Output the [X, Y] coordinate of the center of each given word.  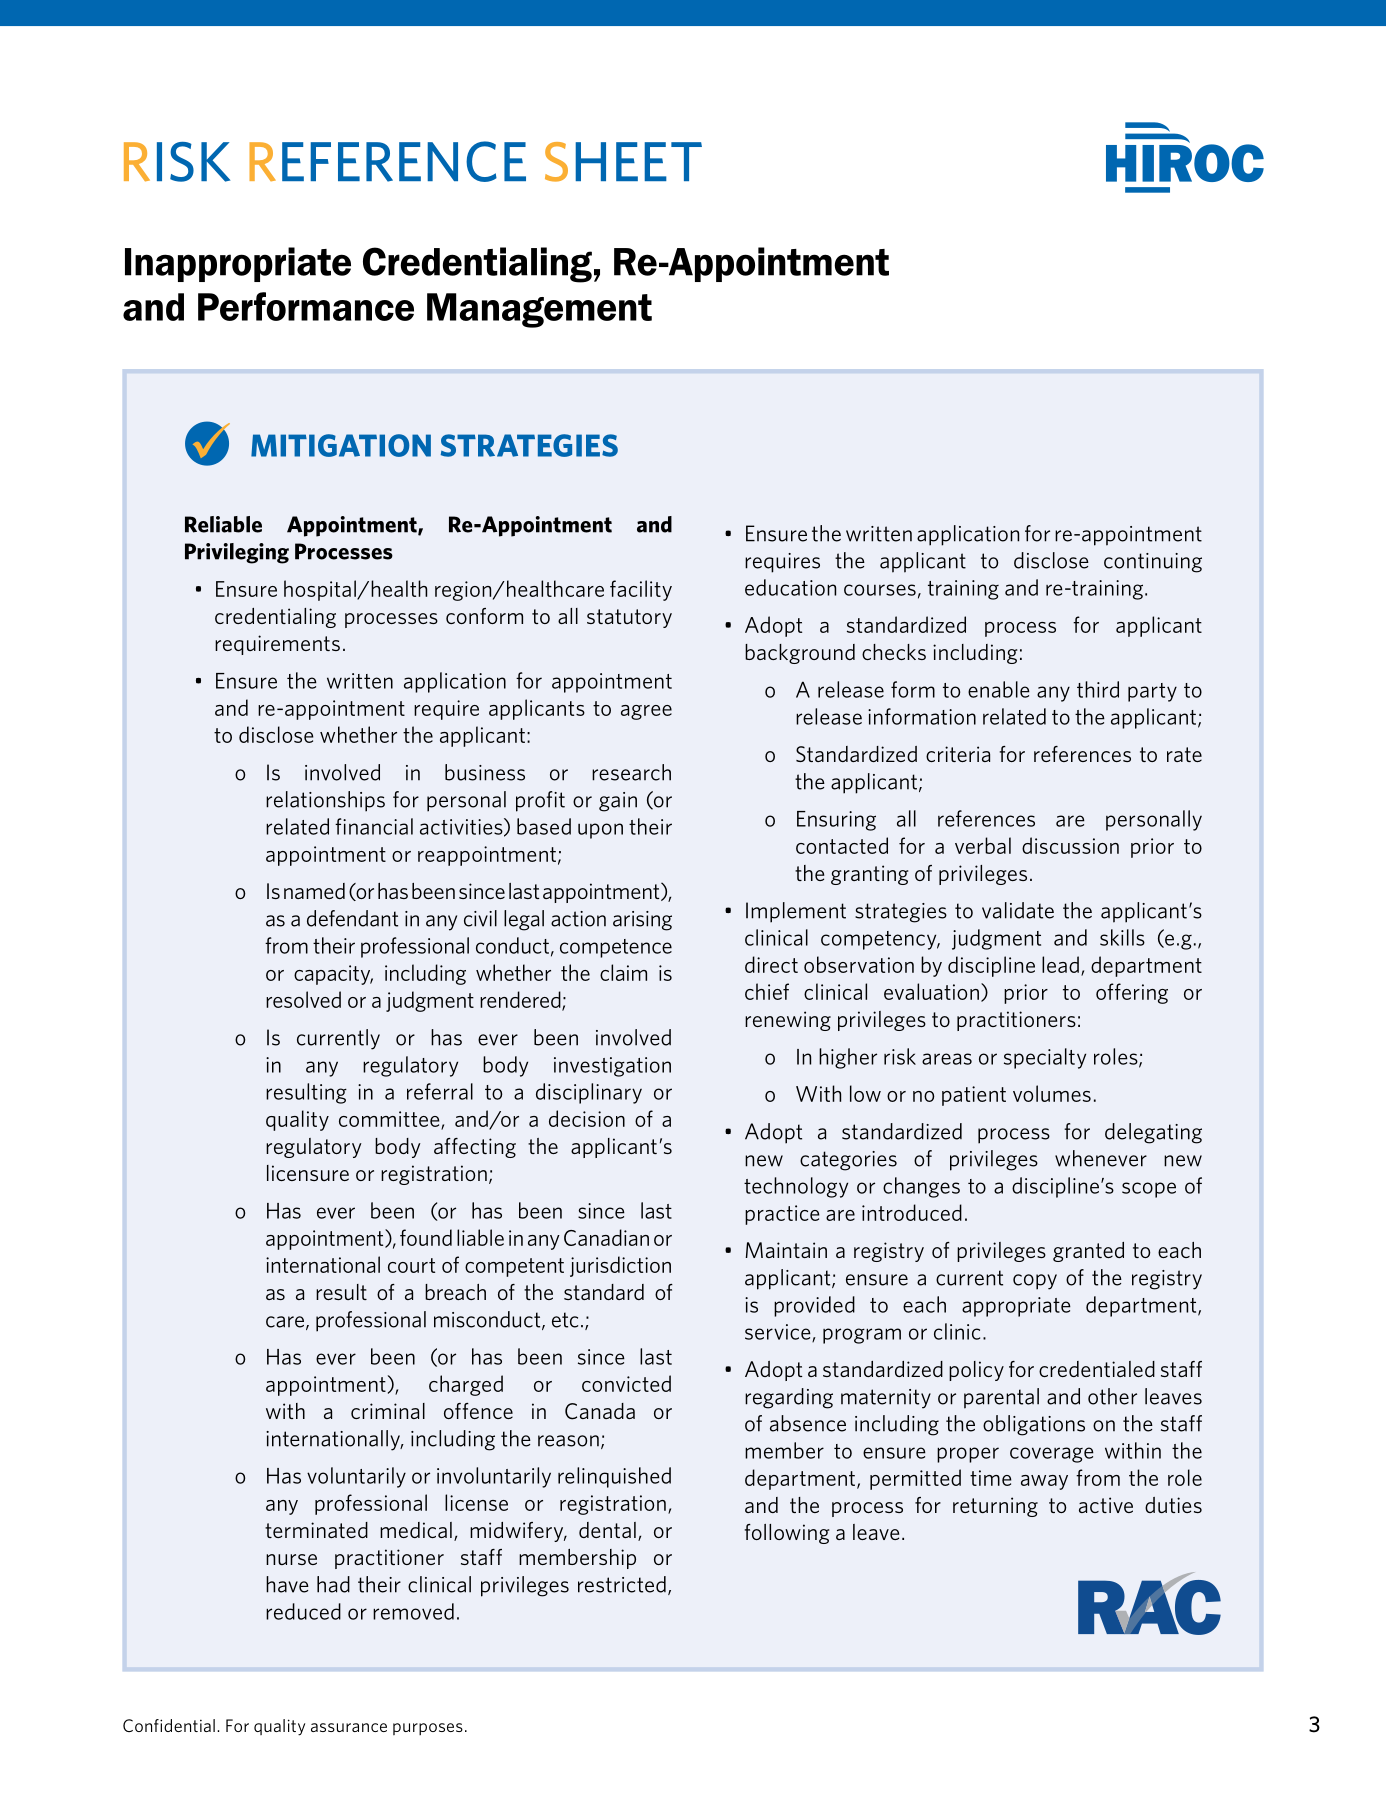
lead [1060, 964]
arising [642, 921]
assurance [349, 1727]
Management [539, 310]
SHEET [623, 162]
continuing [1153, 563]
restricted [622, 1584]
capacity [333, 975]
